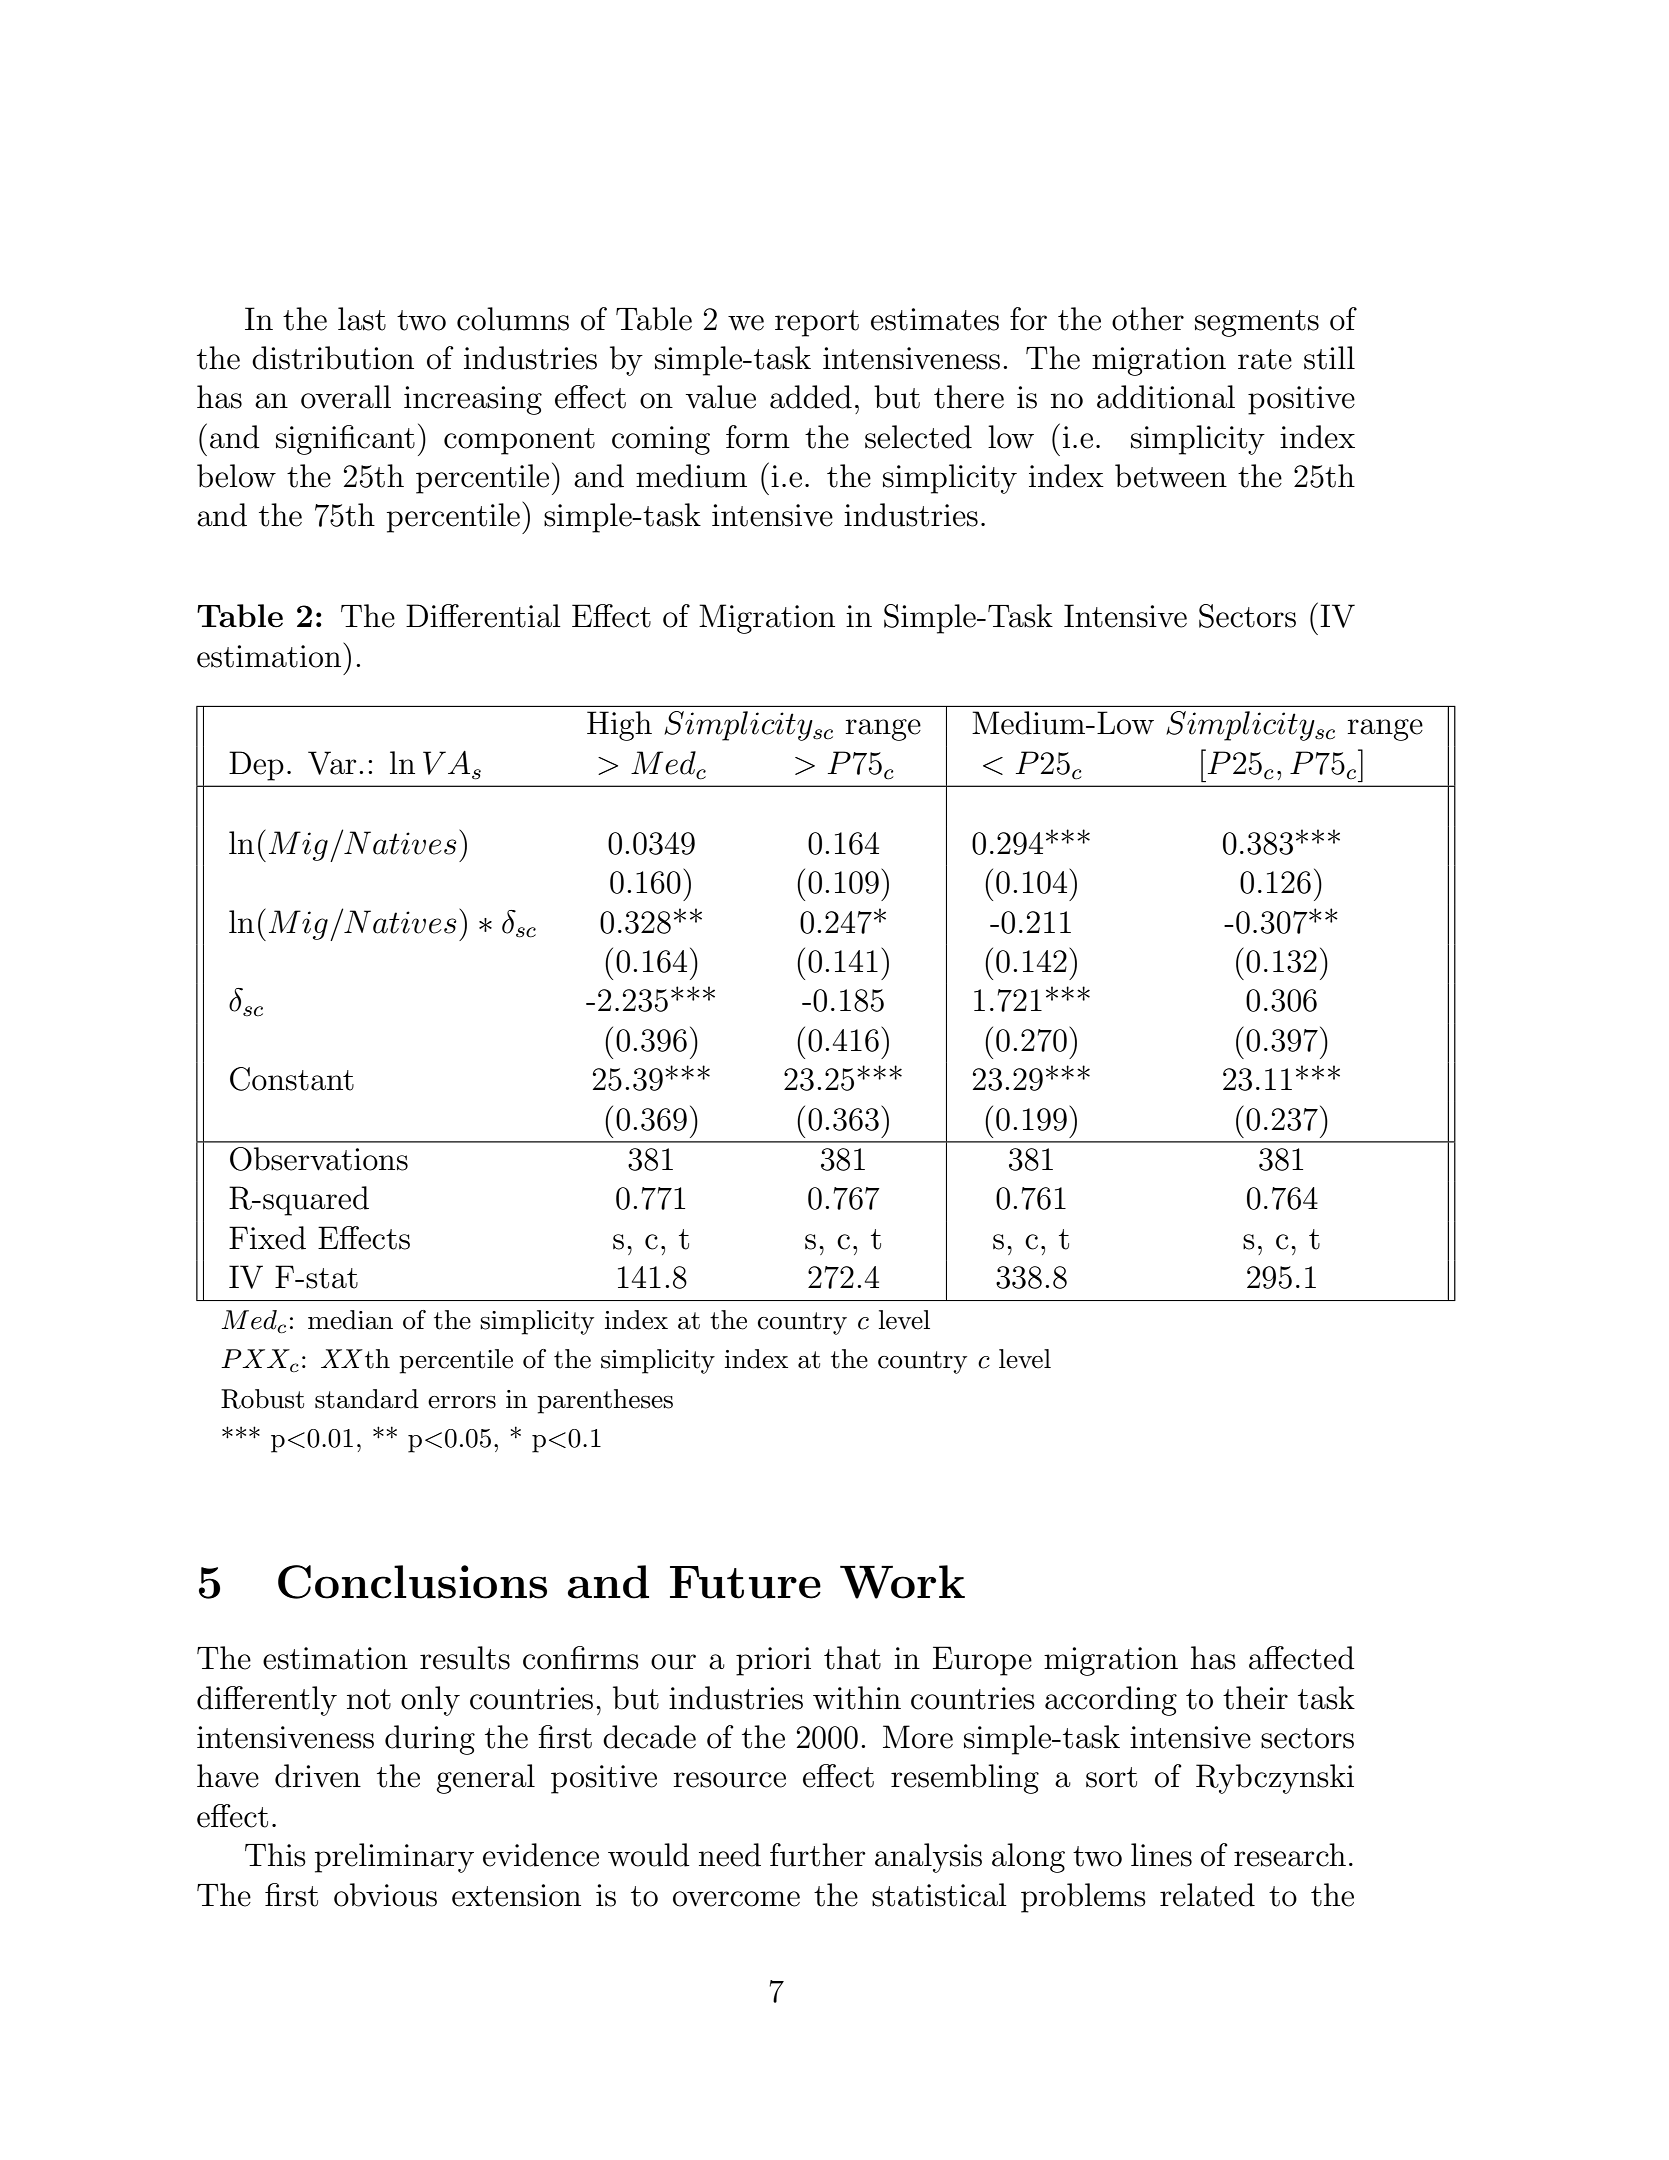  Describe the element at coordinates (333, 358) in the image. I see `distribution` at that location.
